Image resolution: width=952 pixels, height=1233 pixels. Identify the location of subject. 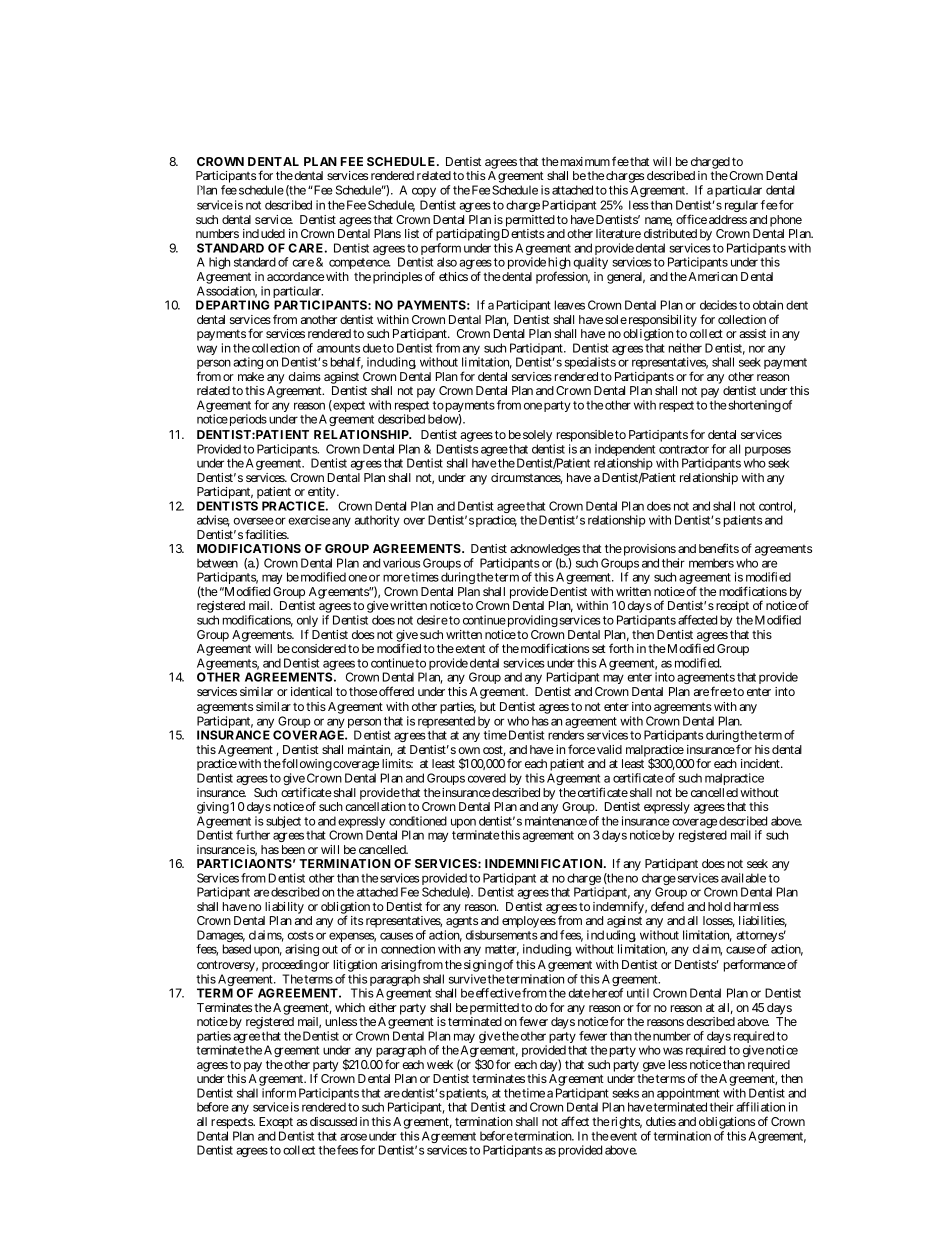
(283, 822).
